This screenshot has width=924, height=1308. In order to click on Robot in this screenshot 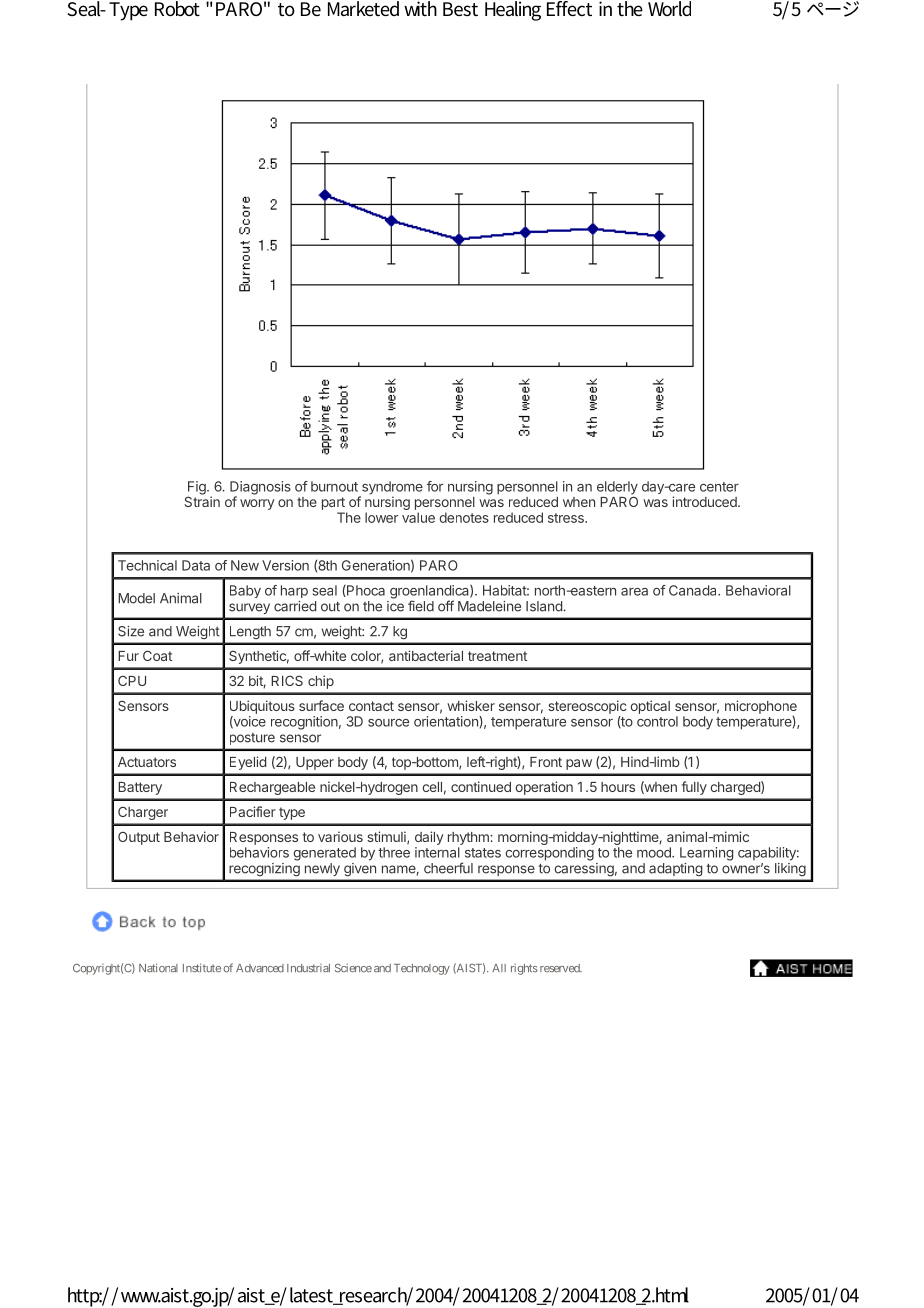, I will do `click(177, 9)`.
